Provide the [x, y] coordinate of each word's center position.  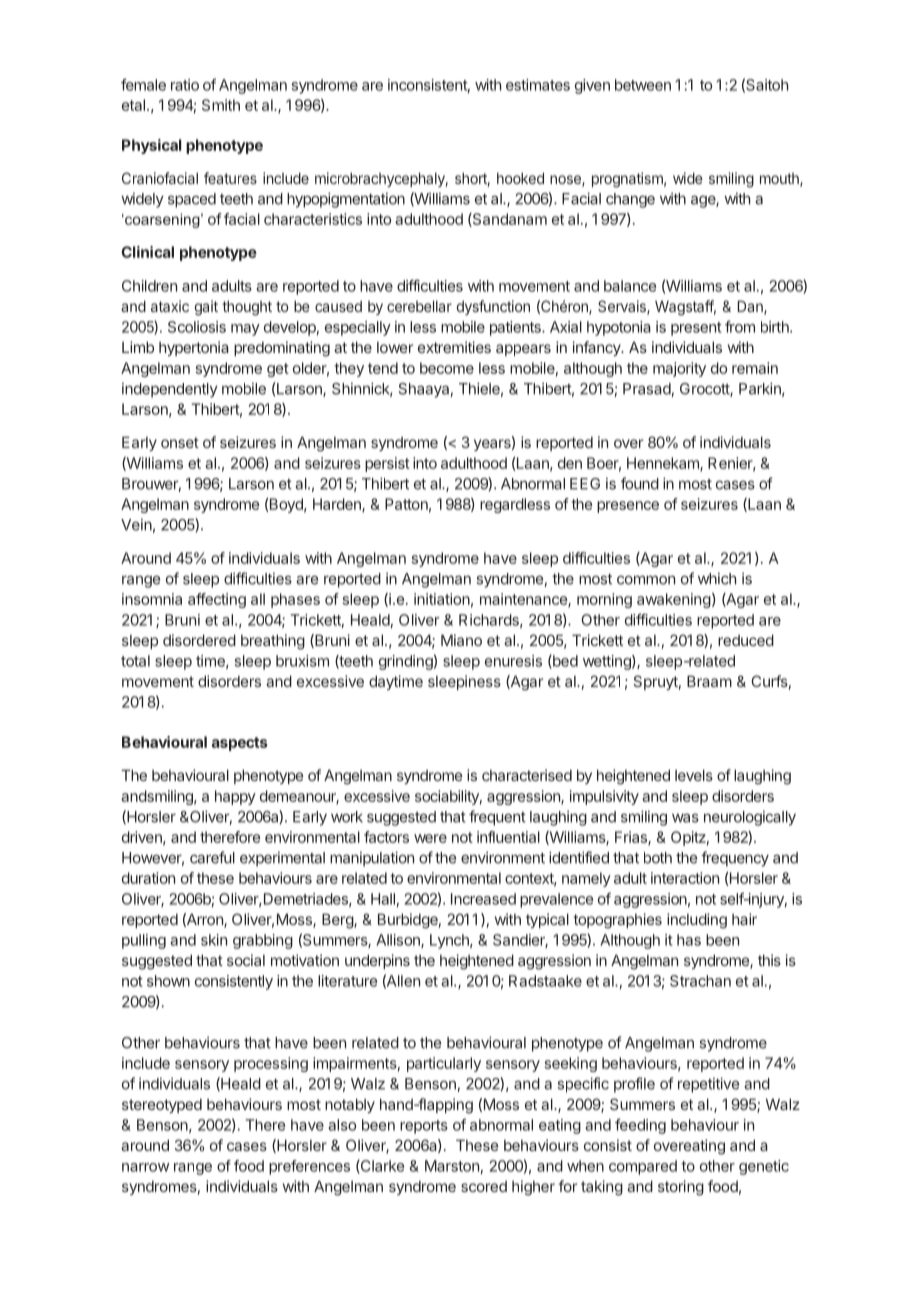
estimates [538, 85]
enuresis [513, 661]
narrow [145, 1167]
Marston [452, 1166]
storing [681, 1188]
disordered [199, 640]
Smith [221, 105]
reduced [746, 640]
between [643, 85]
